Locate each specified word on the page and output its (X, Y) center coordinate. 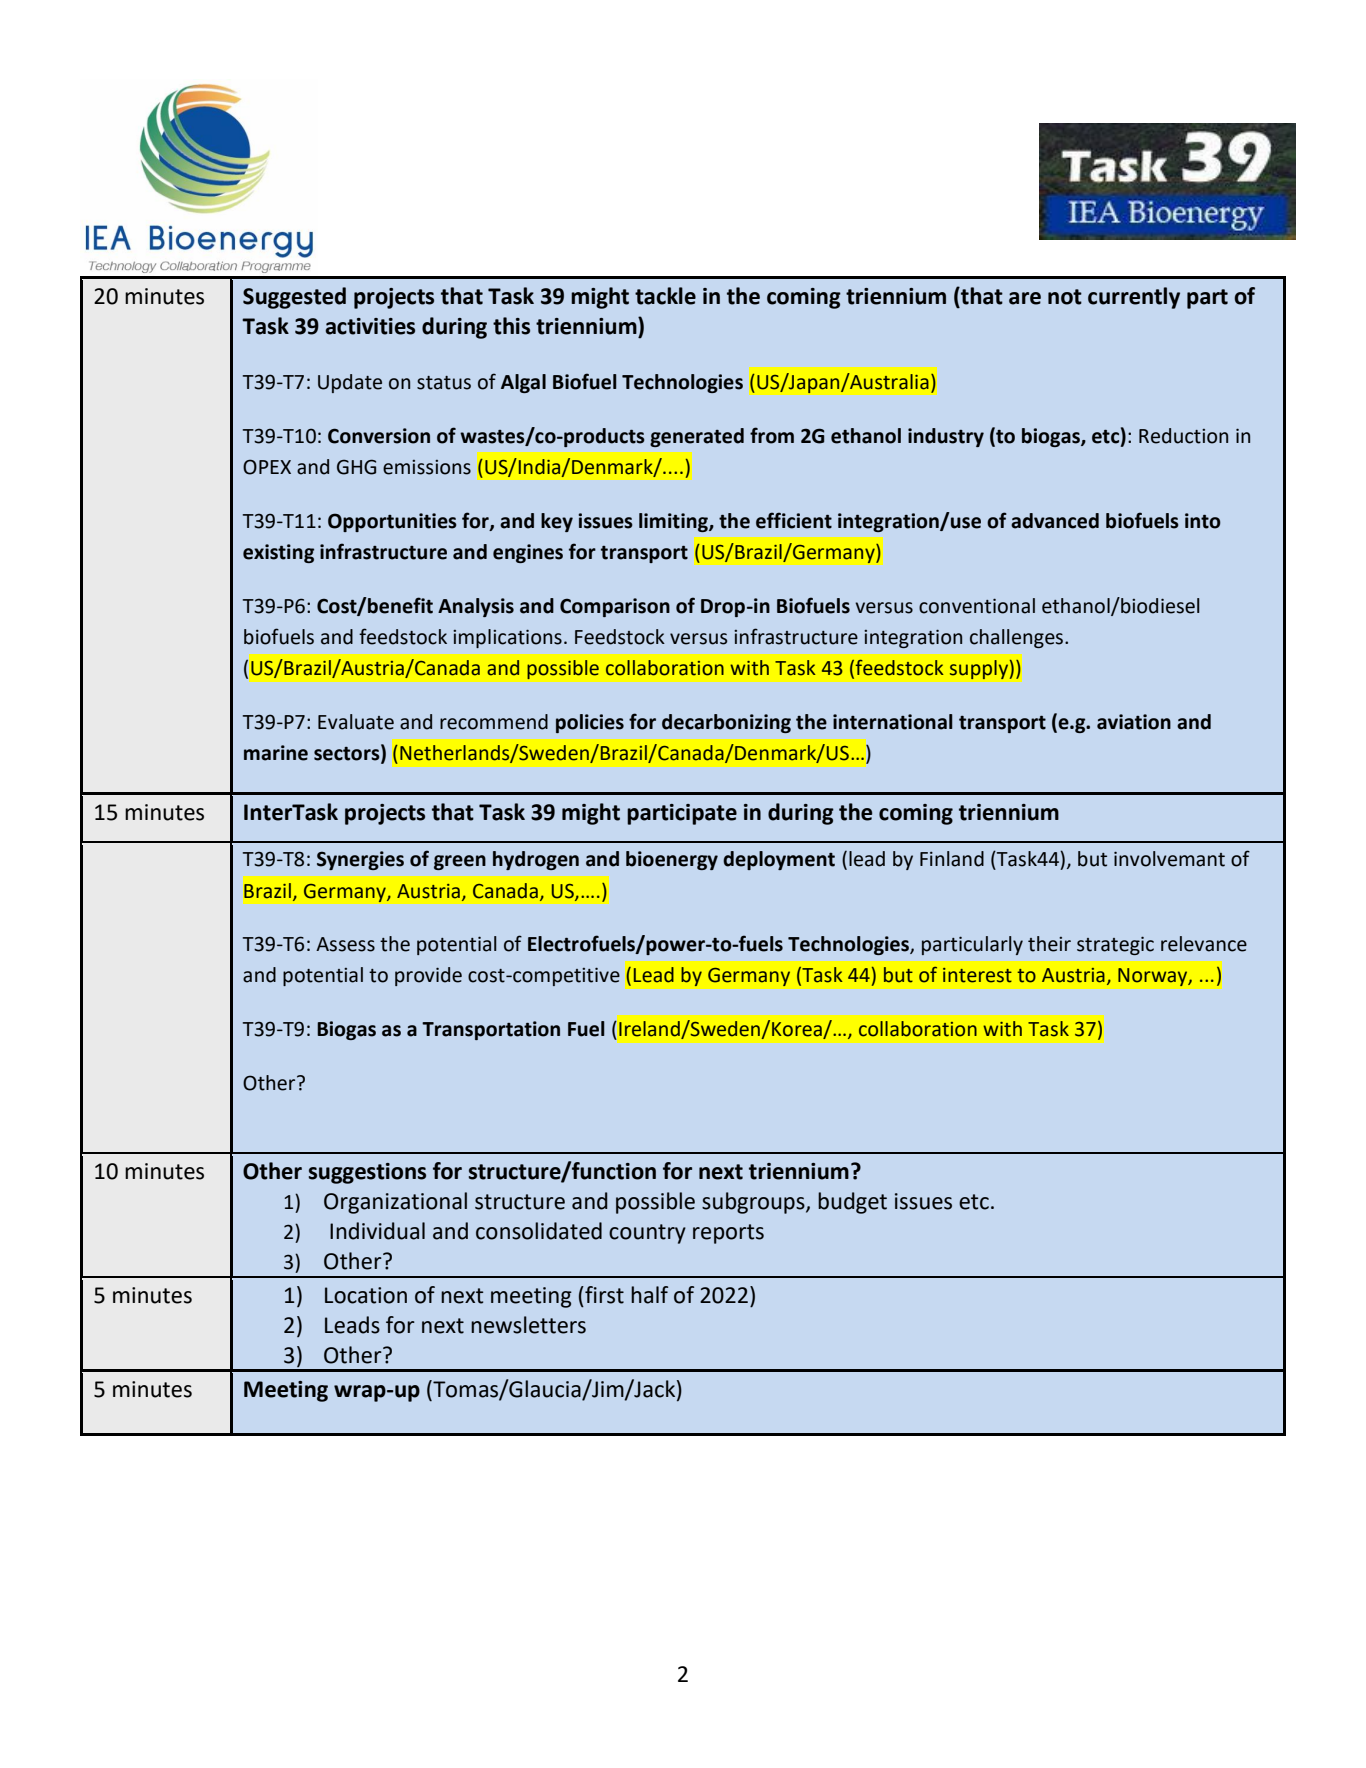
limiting (674, 522)
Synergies (360, 860)
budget (852, 1203)
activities (370, 326)
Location (366, 1295)
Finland (952, 859)
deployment (779, 860)
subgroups (754, 1203)
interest (977, 975)
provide (428, 976)
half (649, 1295)
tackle (665, 296)
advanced (1055, 521)
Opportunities (392, 522)
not (1065, 297)
